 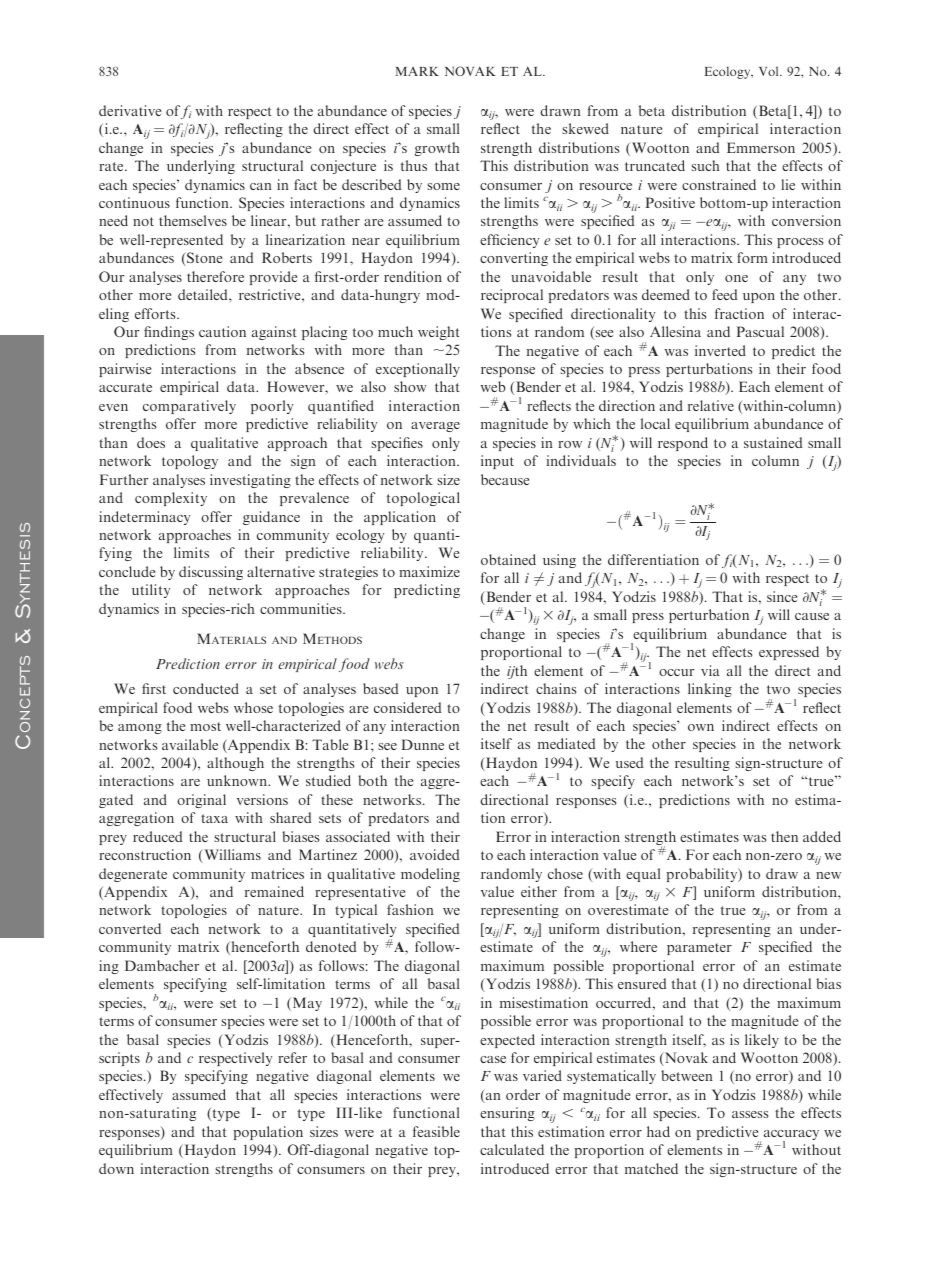 What do you see at coordinates (130, 110) in the screenshot?
I see `derivative` at bounding box center [130, 110].
